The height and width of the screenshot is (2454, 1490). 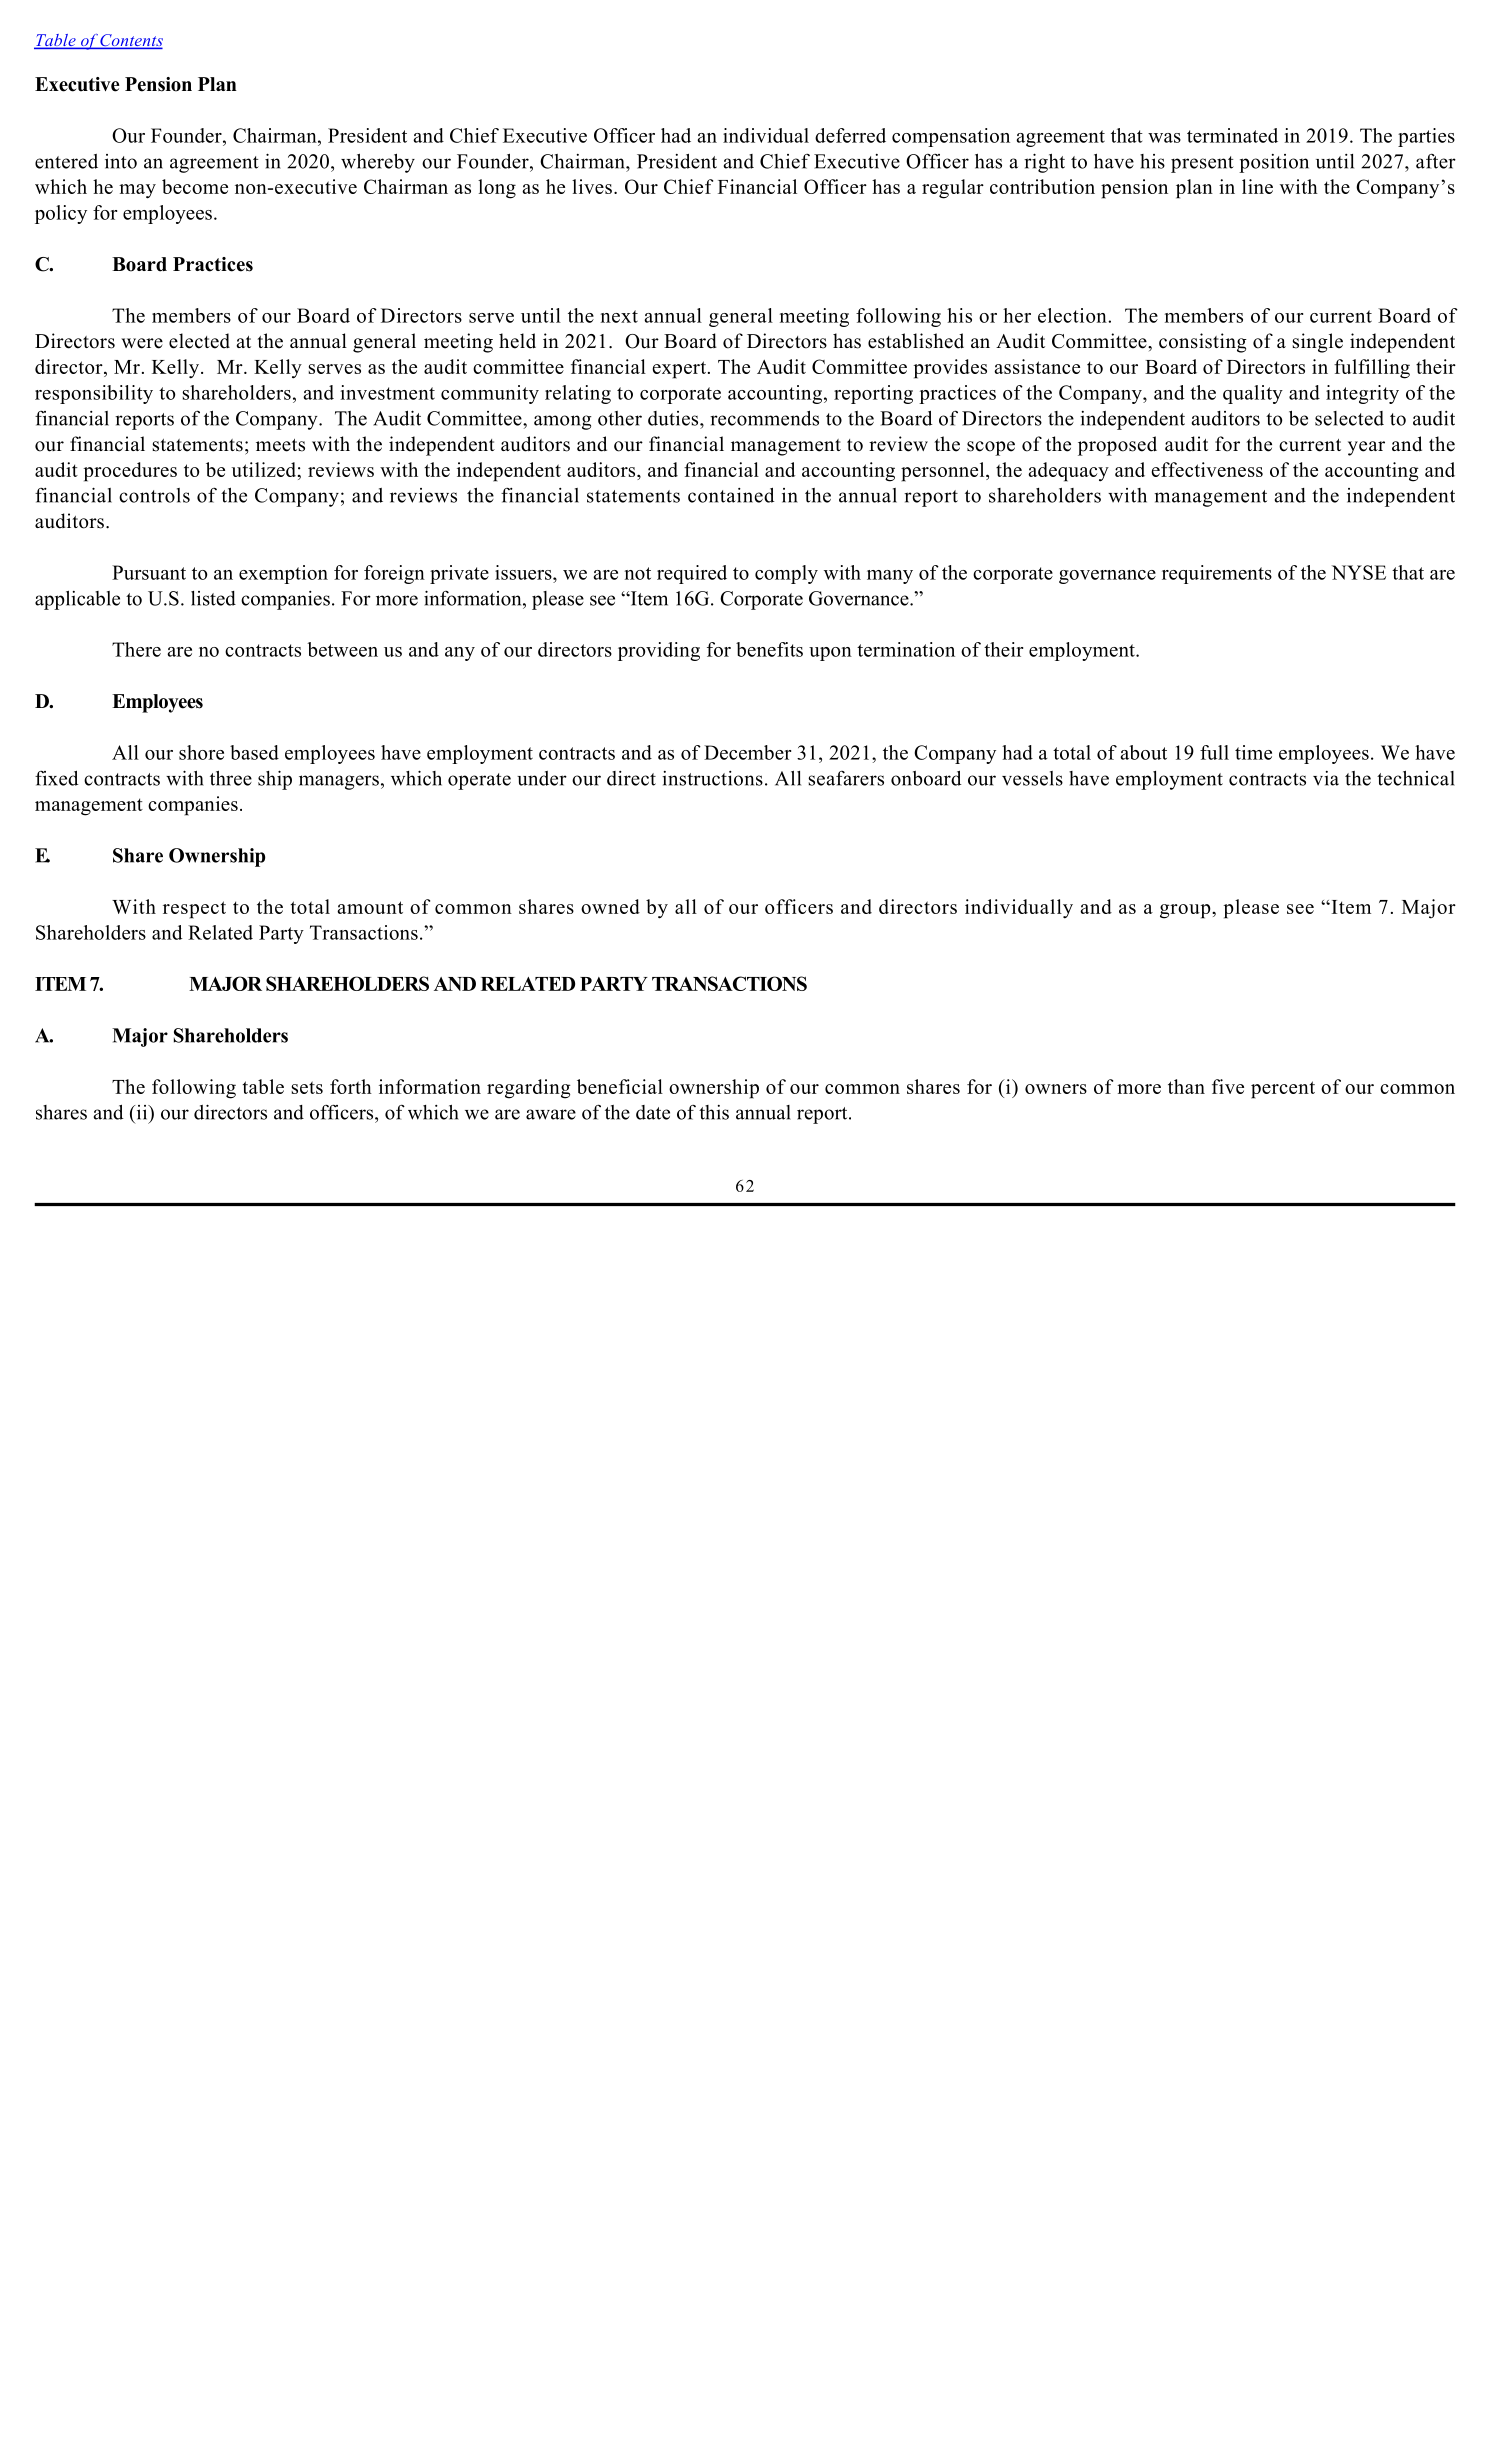 I want to click on next, so click(x=619, y=316).
